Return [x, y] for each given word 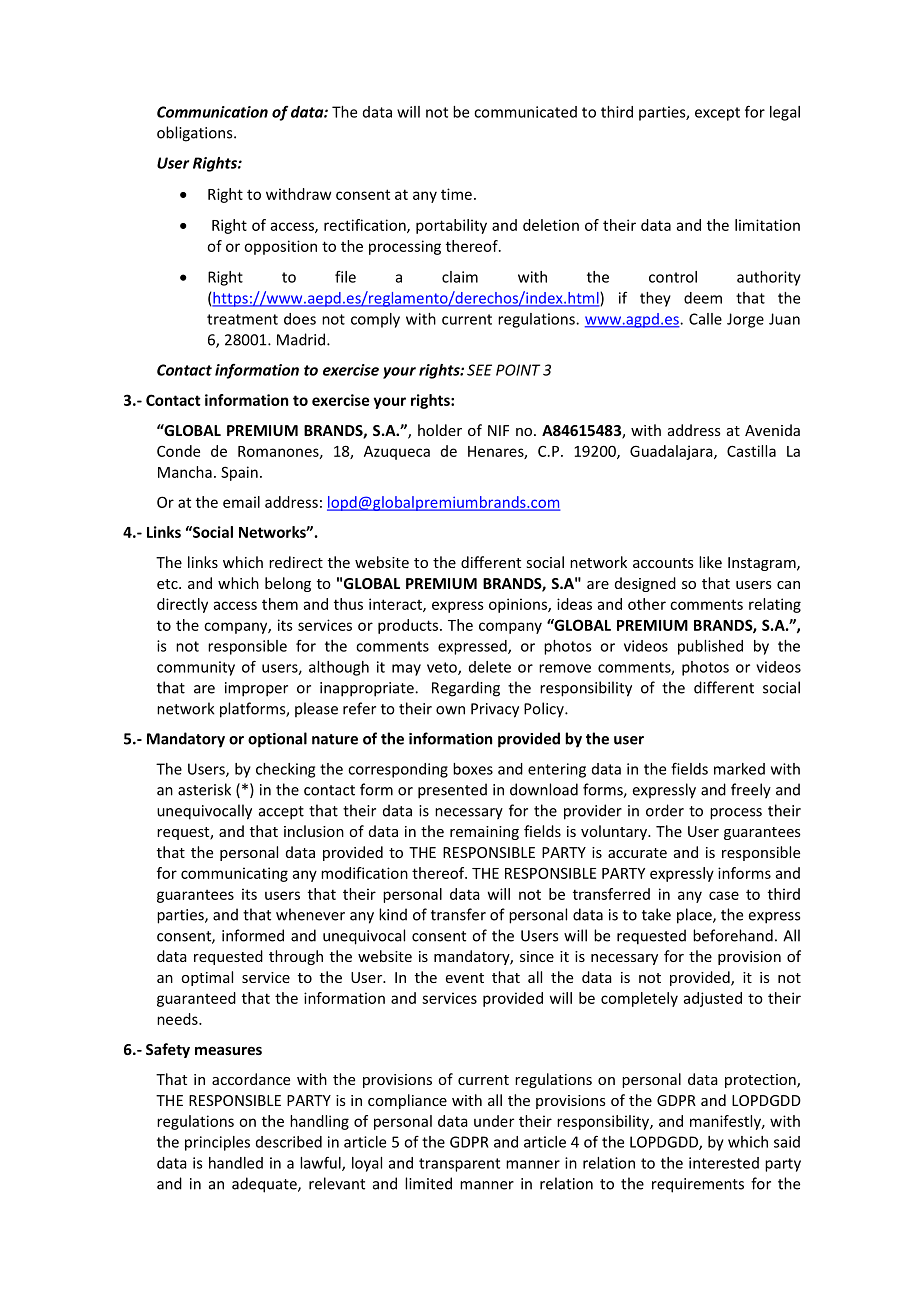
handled [236, 1163]
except [717, 114]
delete [490, 667]
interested [724, 1163]
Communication [212, 112]
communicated [525, 112]
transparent [459, 1165]
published [710, 647]
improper [256, 689]
